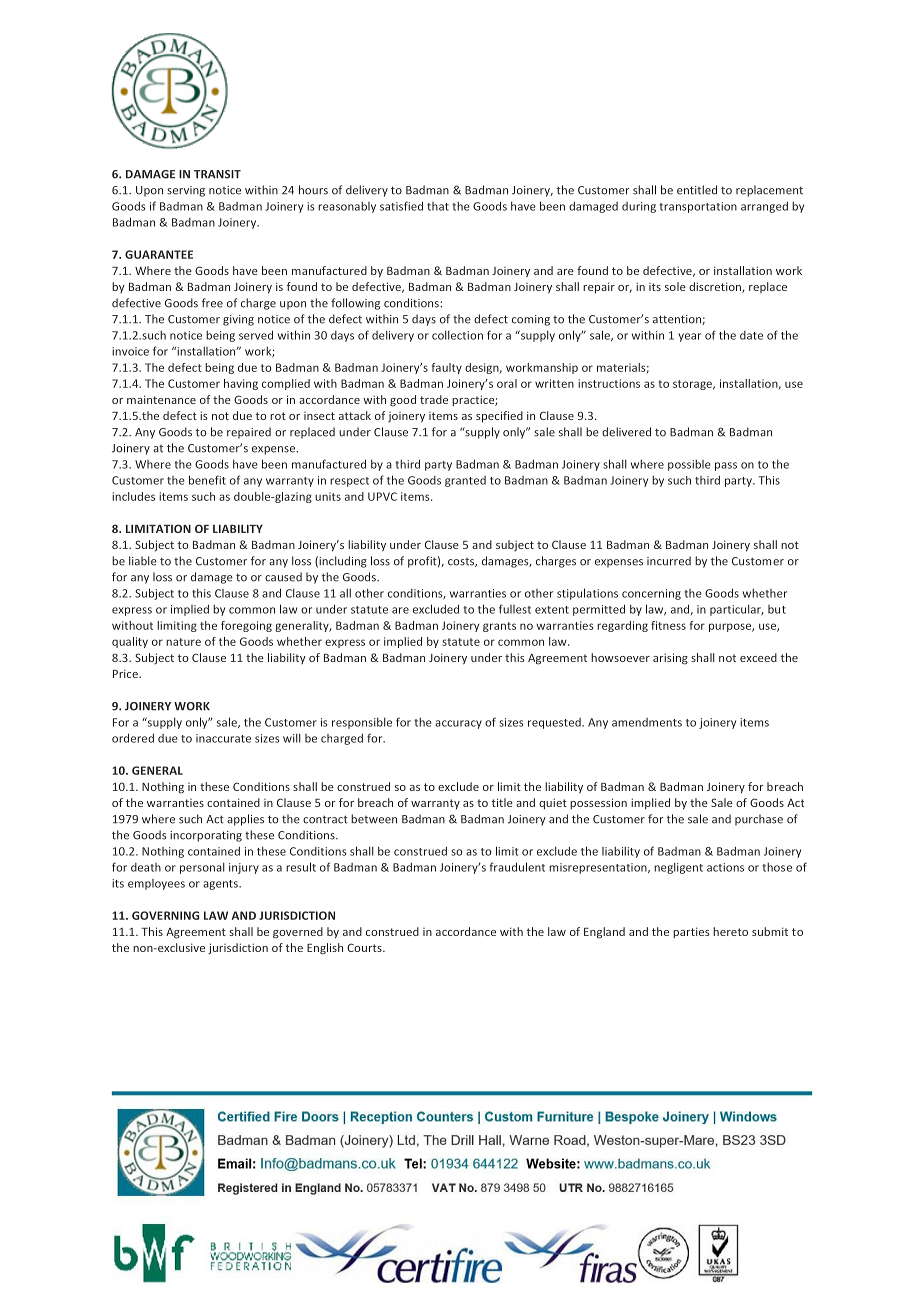  I want to click on specified, so click(499, 417).
